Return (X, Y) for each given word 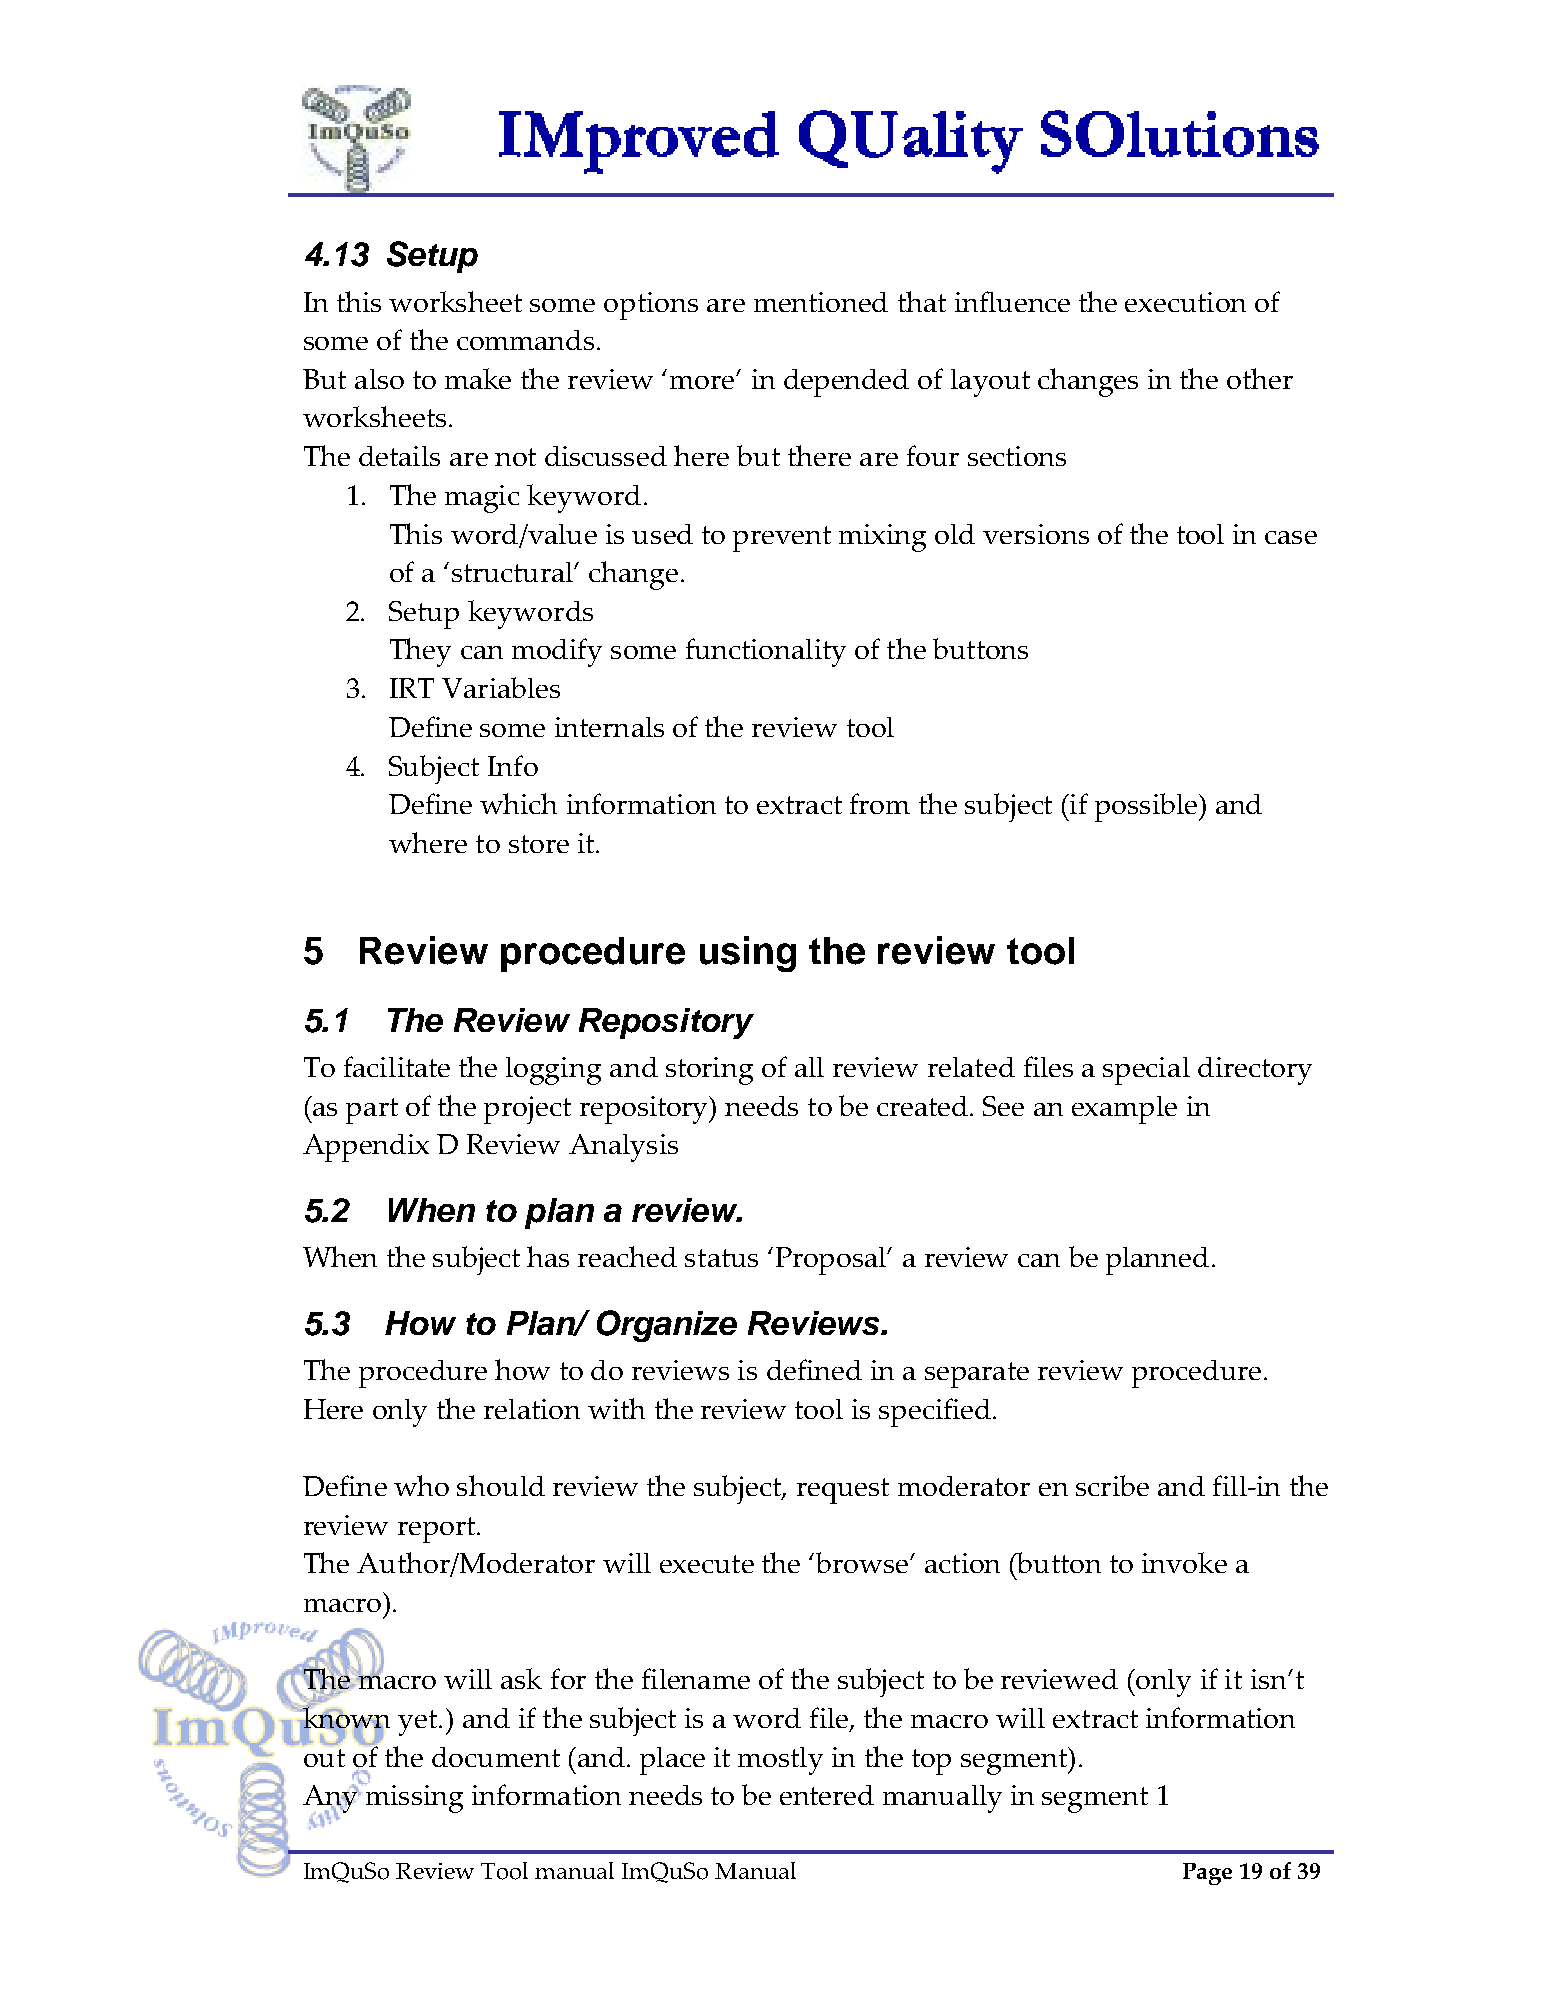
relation (532, 1409)
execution (1185, 302)
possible (1146, 807)
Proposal (832, 1261)
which (518, 803)
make (478, 378)
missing (413, 1798)
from (880, 803)
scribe (1112, 1485)
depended (846, 383)
